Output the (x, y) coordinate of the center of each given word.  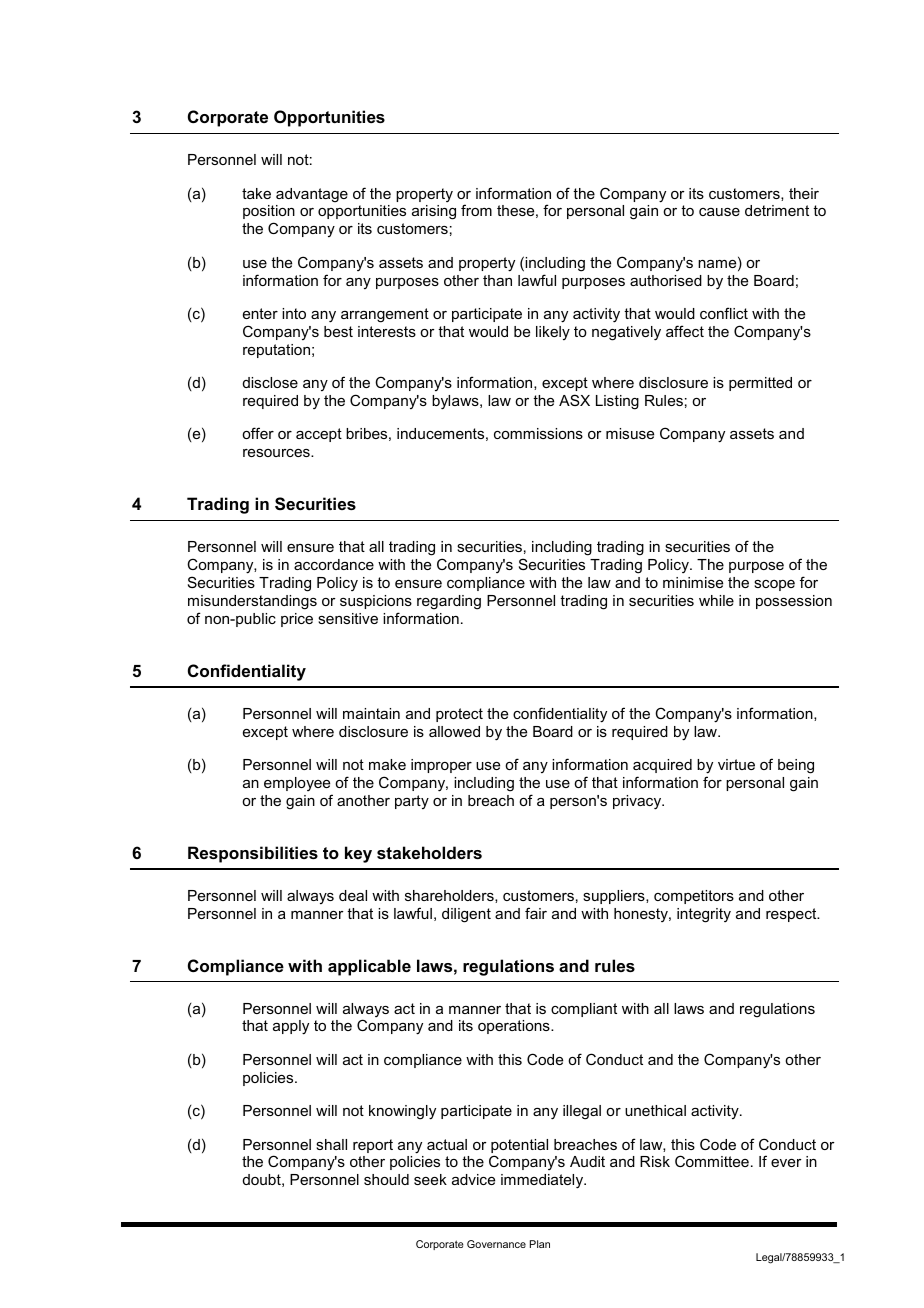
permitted (760, 384)
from (476, 210)
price (297, 620)
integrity (704, 915)
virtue (736, 764)
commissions (538, 433)
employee (297, 784)
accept (319, 435)
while (716, 600)
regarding (449, 602)
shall (331, 1144)
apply (291, 1027)
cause (719, 212)
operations (515, 1027)
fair (536, 913)
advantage (312, 195)
